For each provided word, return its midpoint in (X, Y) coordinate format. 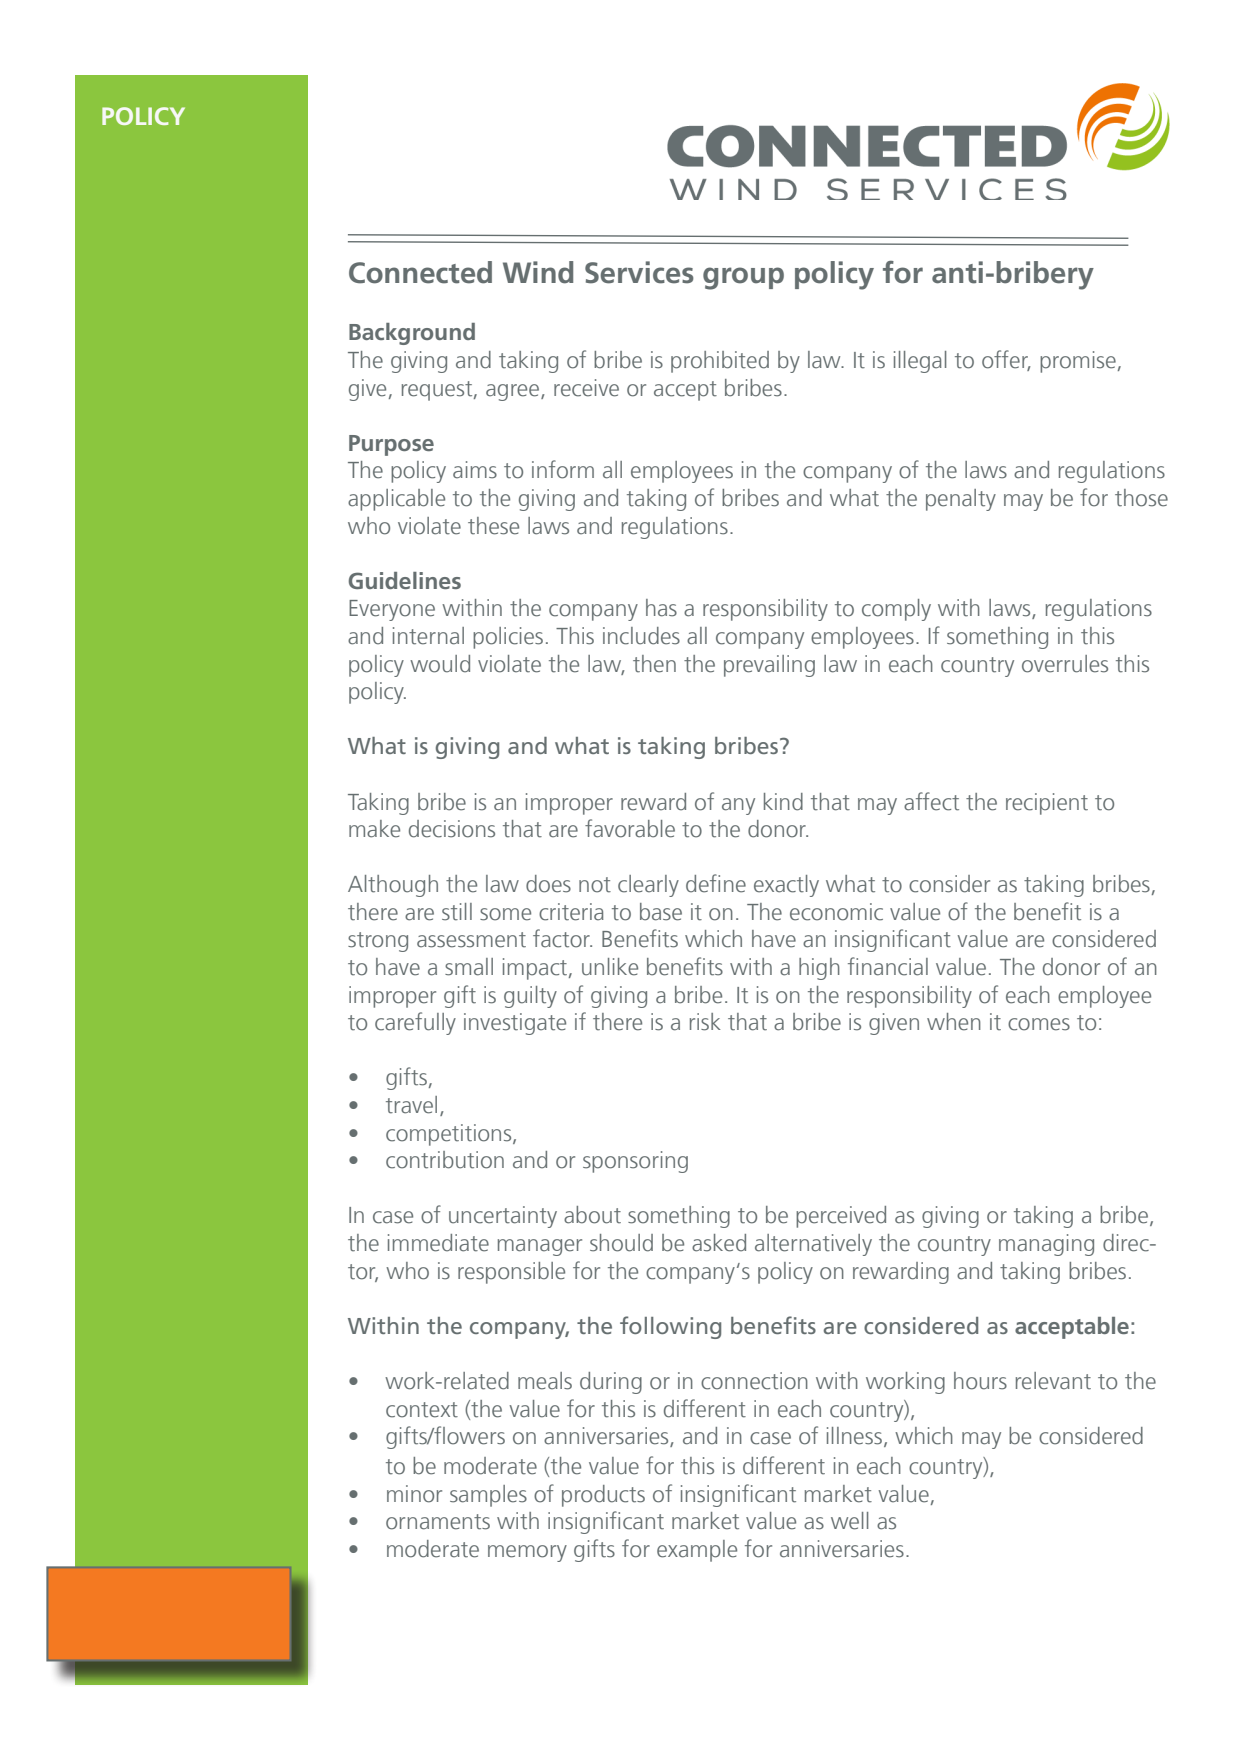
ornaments (438, 1522)
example (697, 1551)
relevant (1053, 1381)
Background (412, 334)
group (743, 278)
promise (1078, 362)
